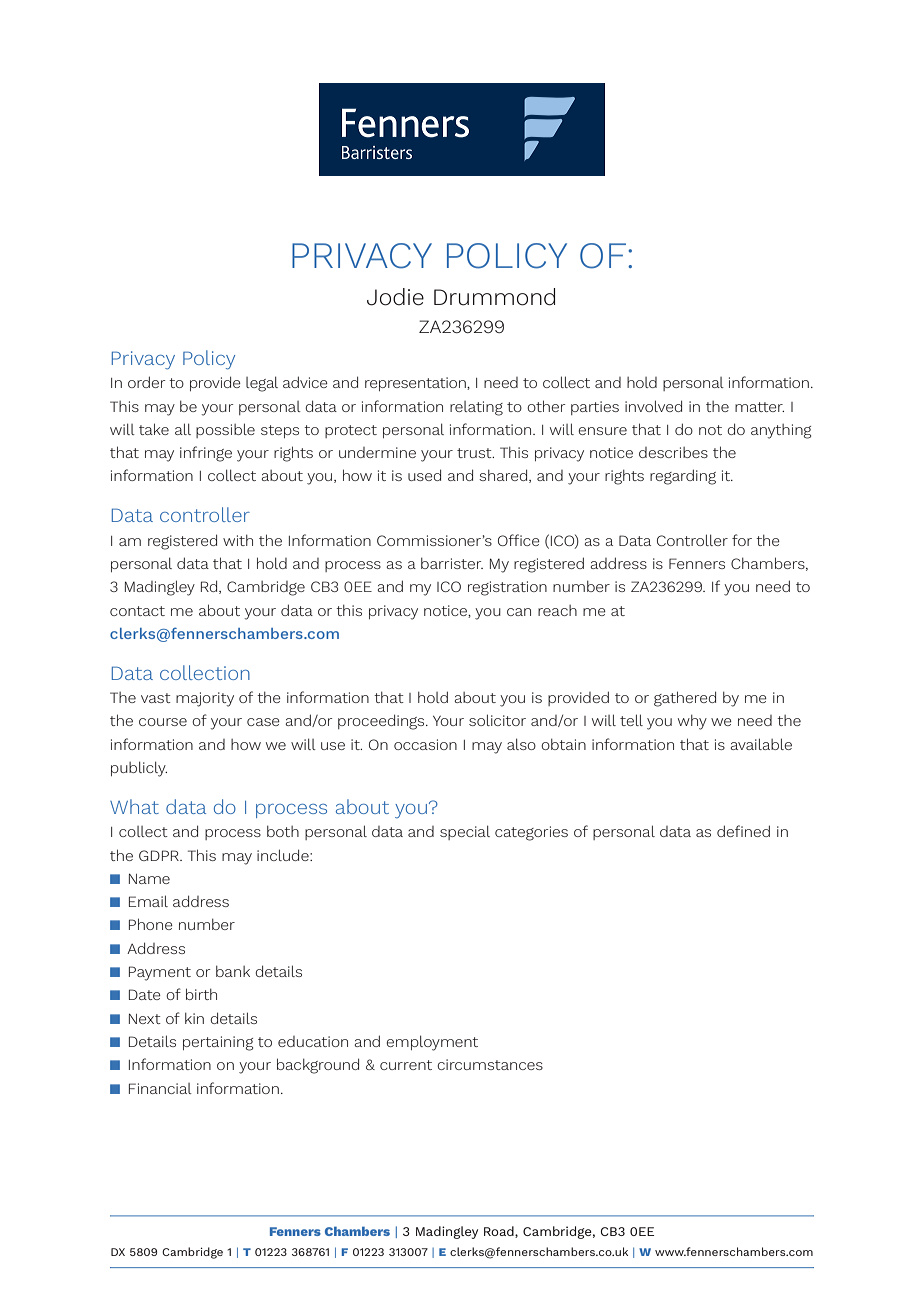 This page has height=1308, width=924. I want to click on contact, so click(137, 611).
